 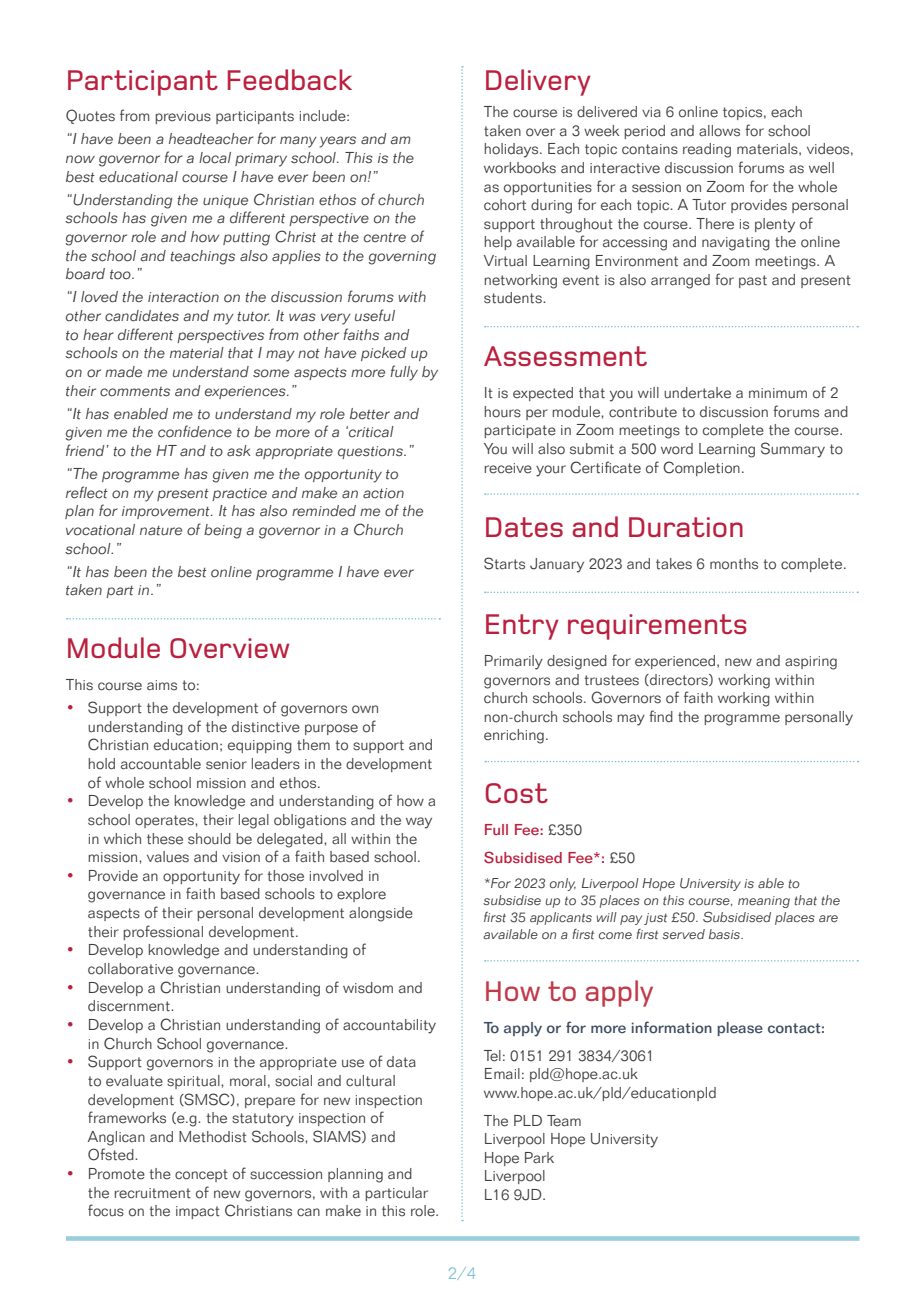 I want to click on undertake, so click(x=697, y=393).
